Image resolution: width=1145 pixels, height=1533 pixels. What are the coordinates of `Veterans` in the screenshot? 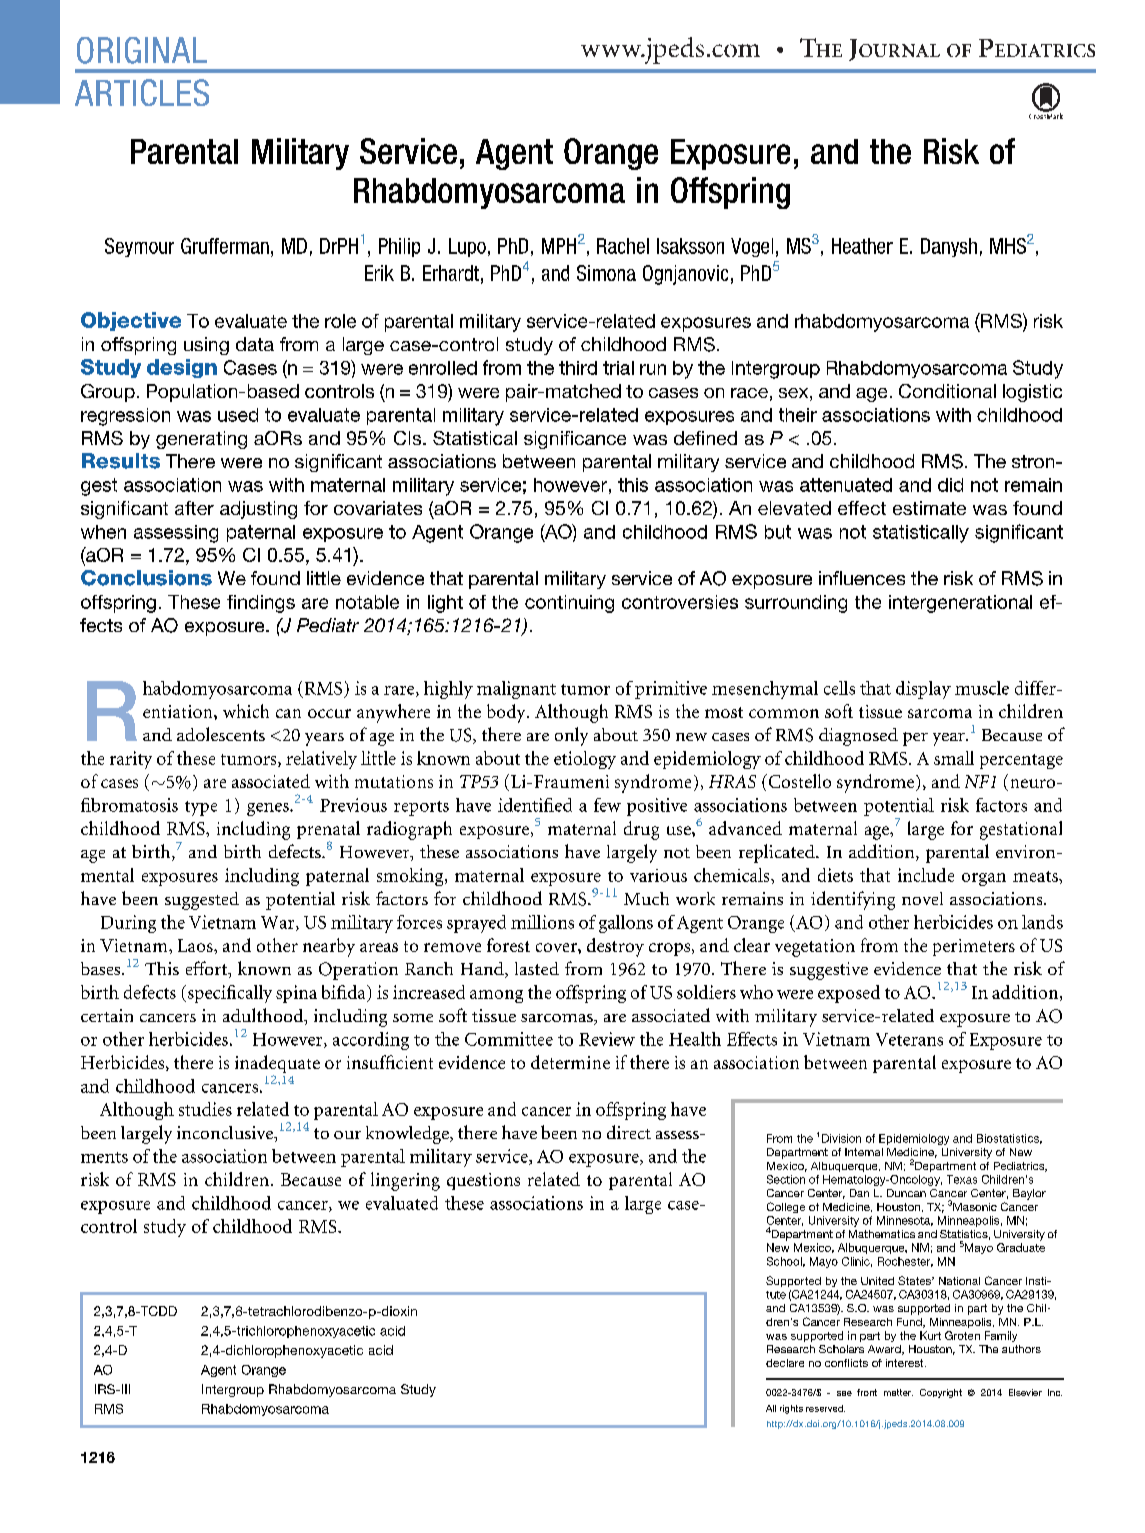 It's located at (909, 1039).
